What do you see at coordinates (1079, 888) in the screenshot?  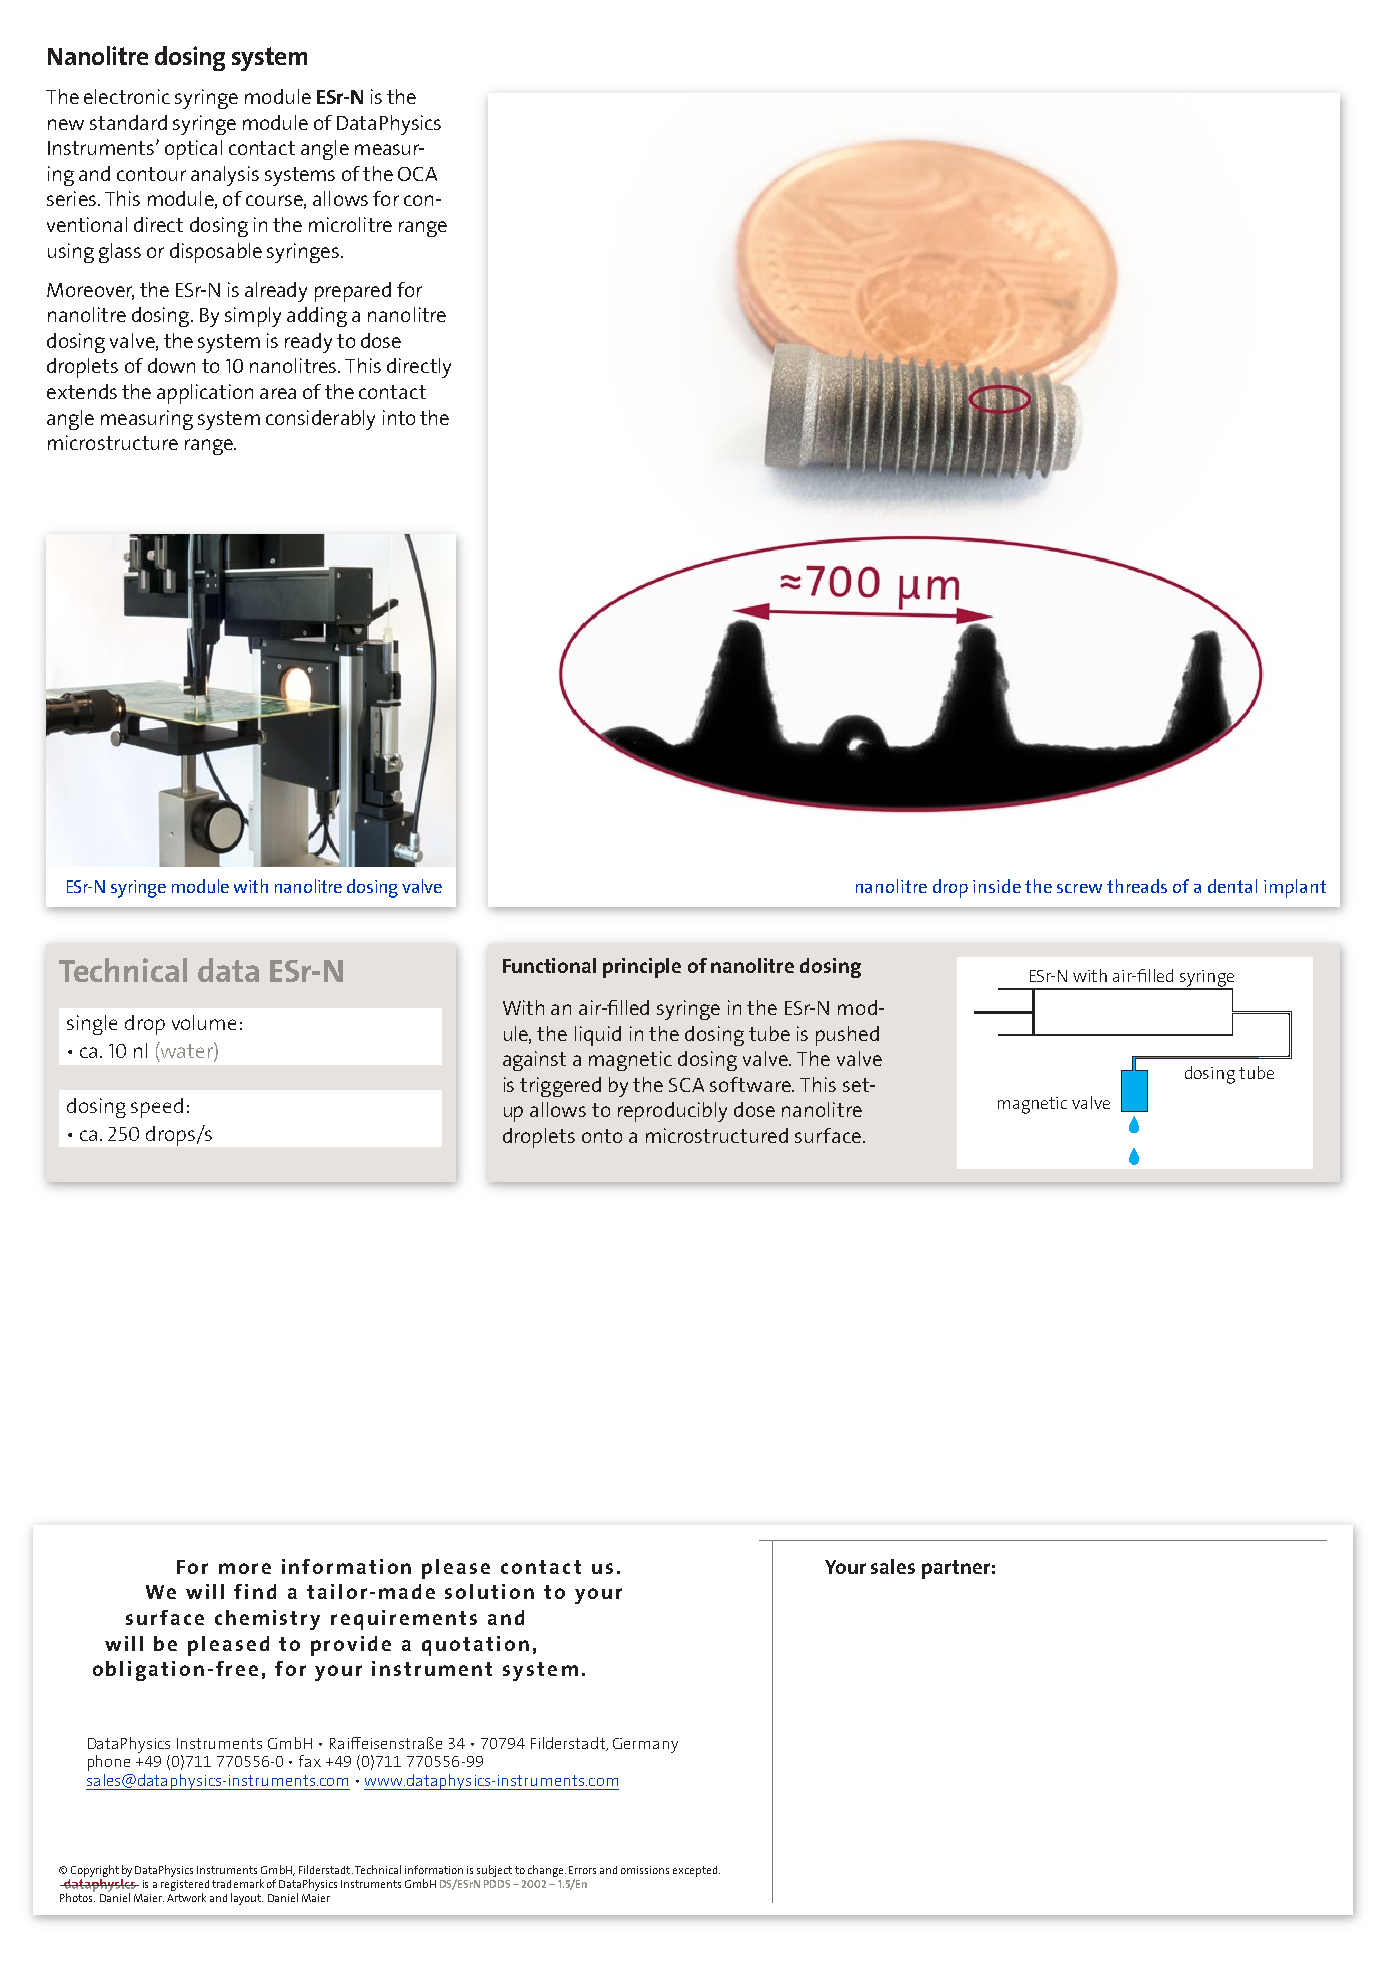 I see `screw` at bounding box center [1079, 888].
